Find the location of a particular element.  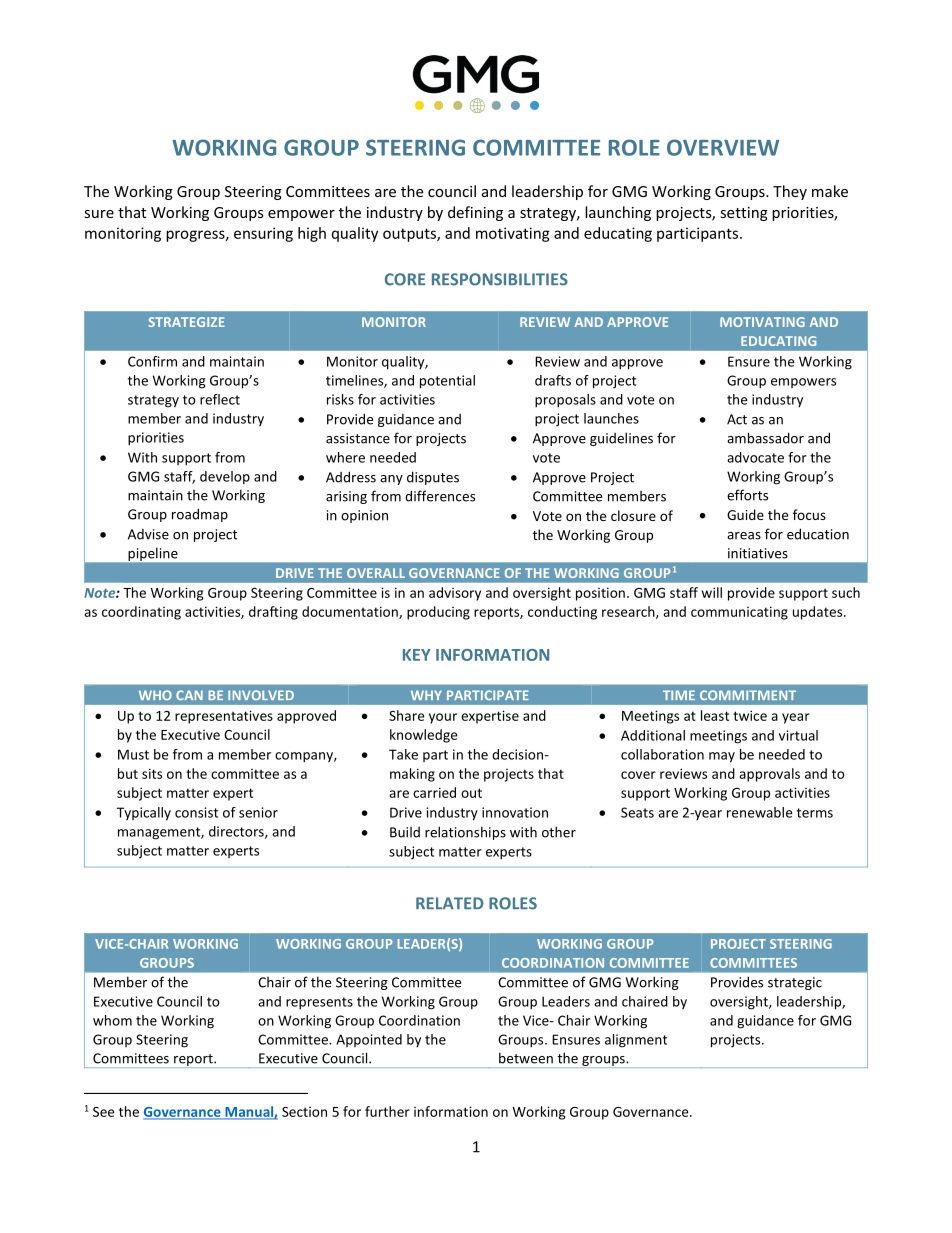

between is located at coordinates (526, 1058).
